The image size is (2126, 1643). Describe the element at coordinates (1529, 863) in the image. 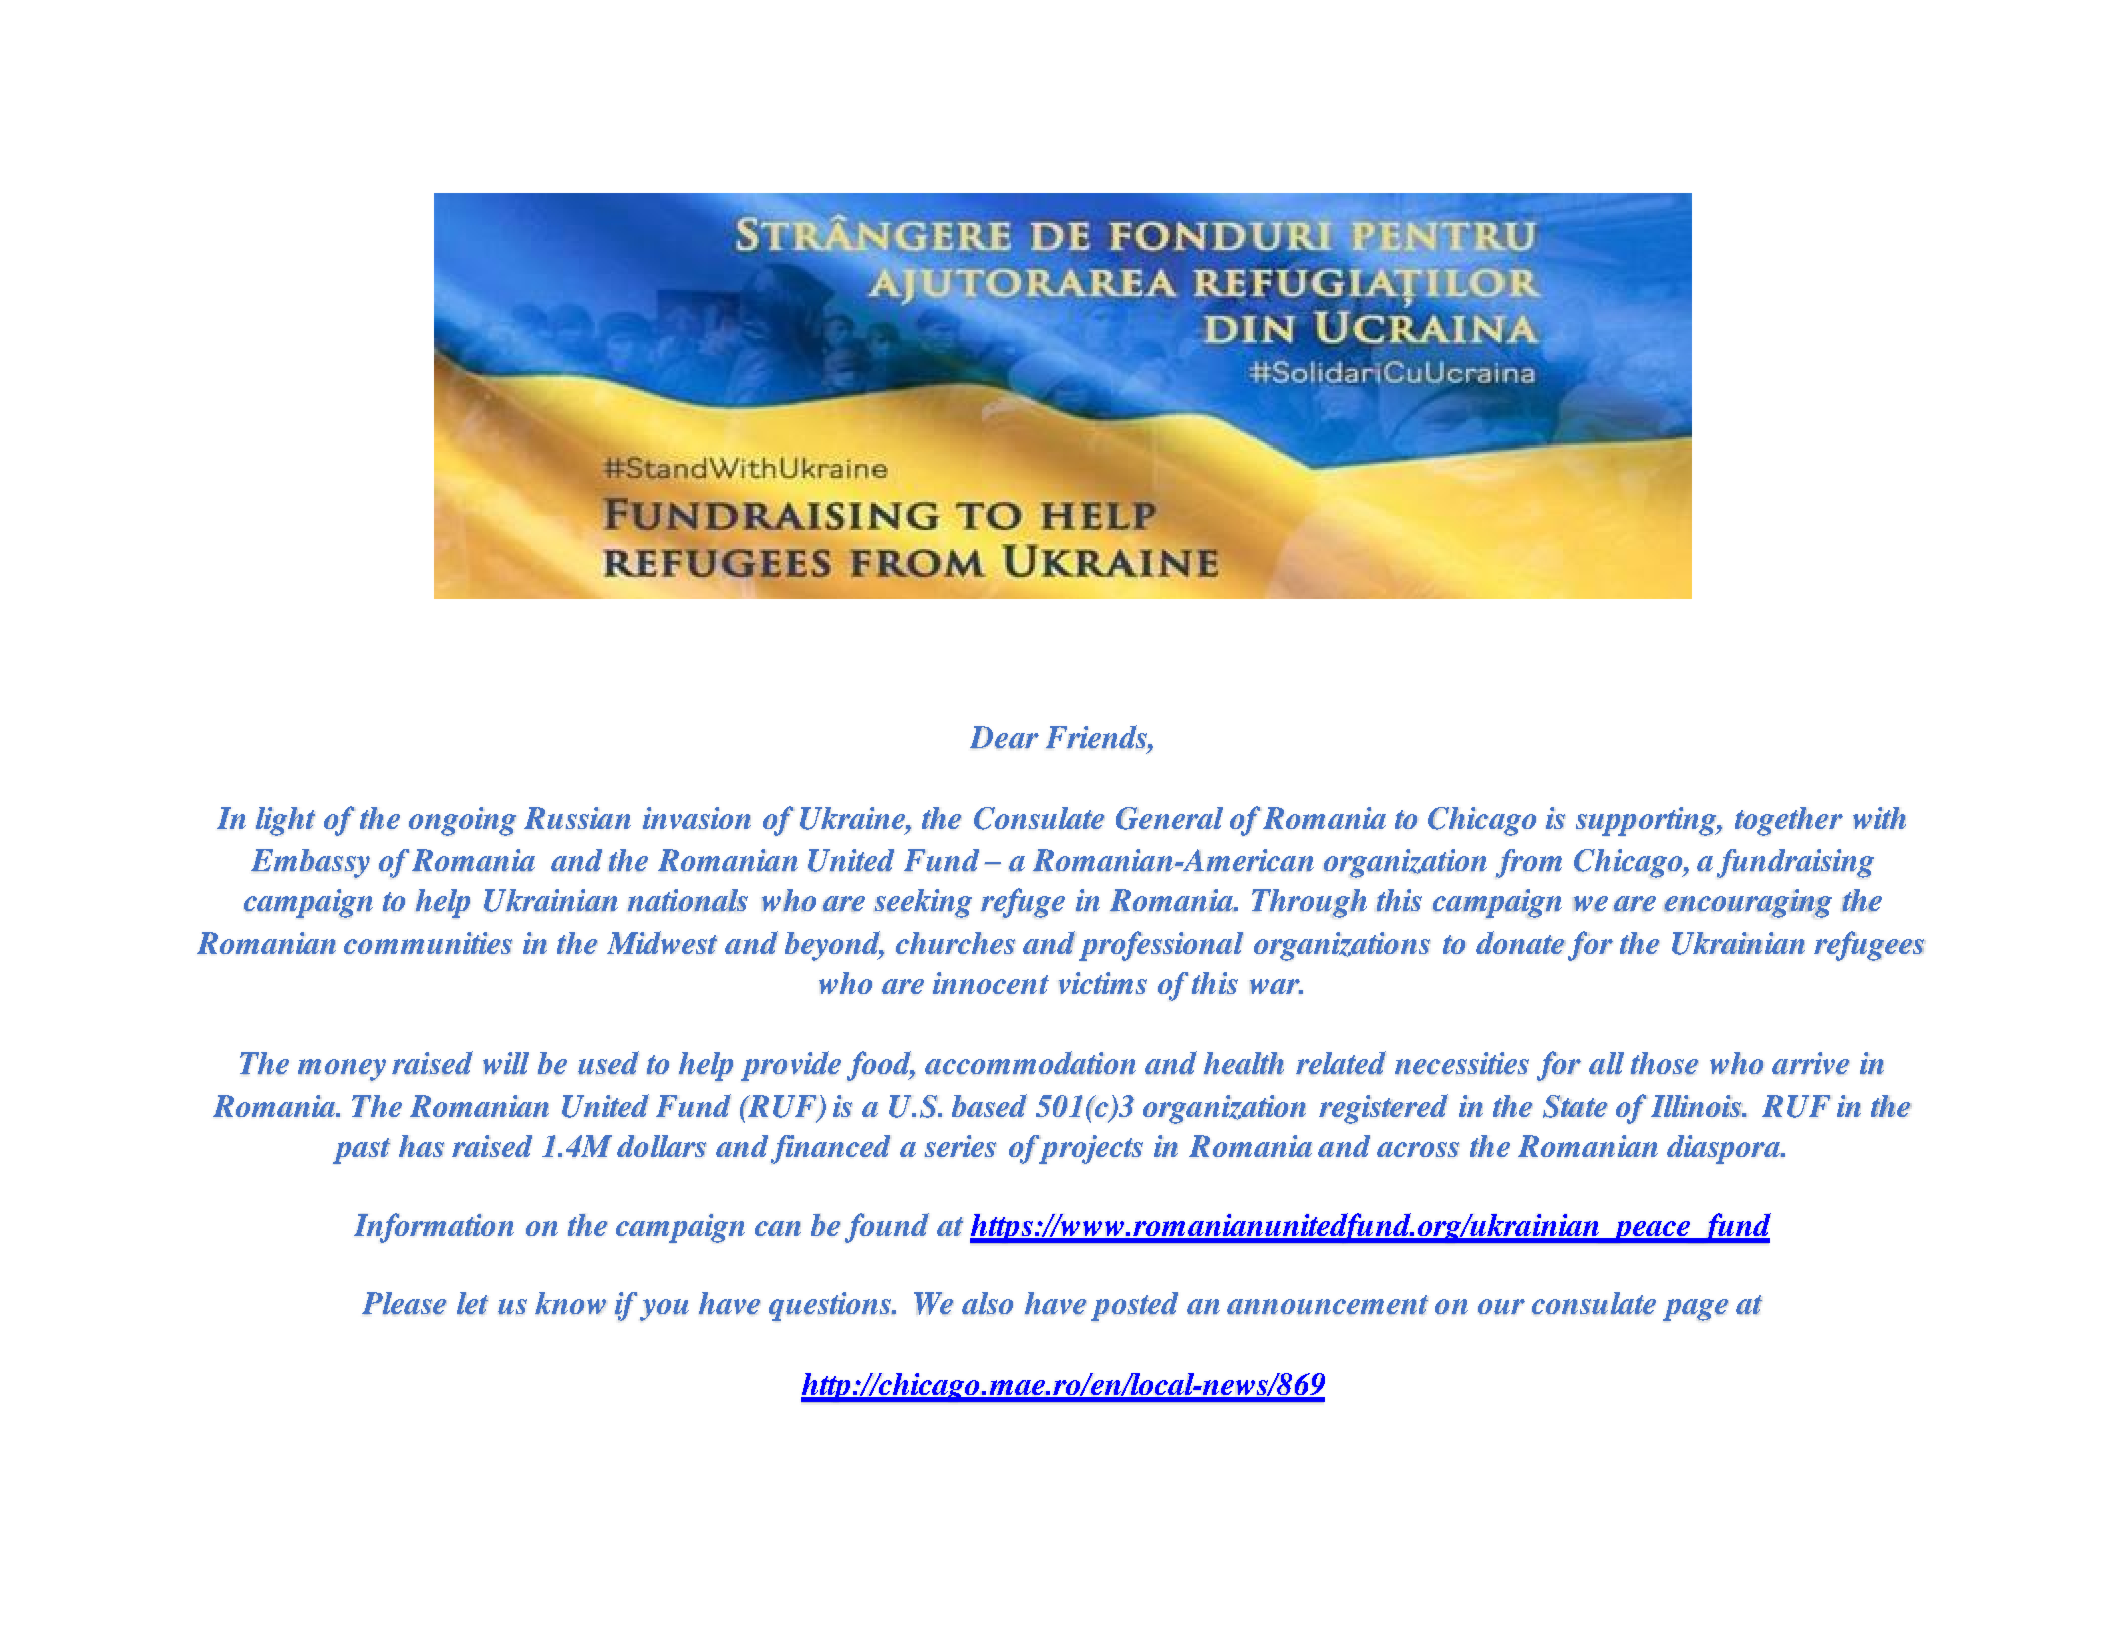

I see `from` at that location.
